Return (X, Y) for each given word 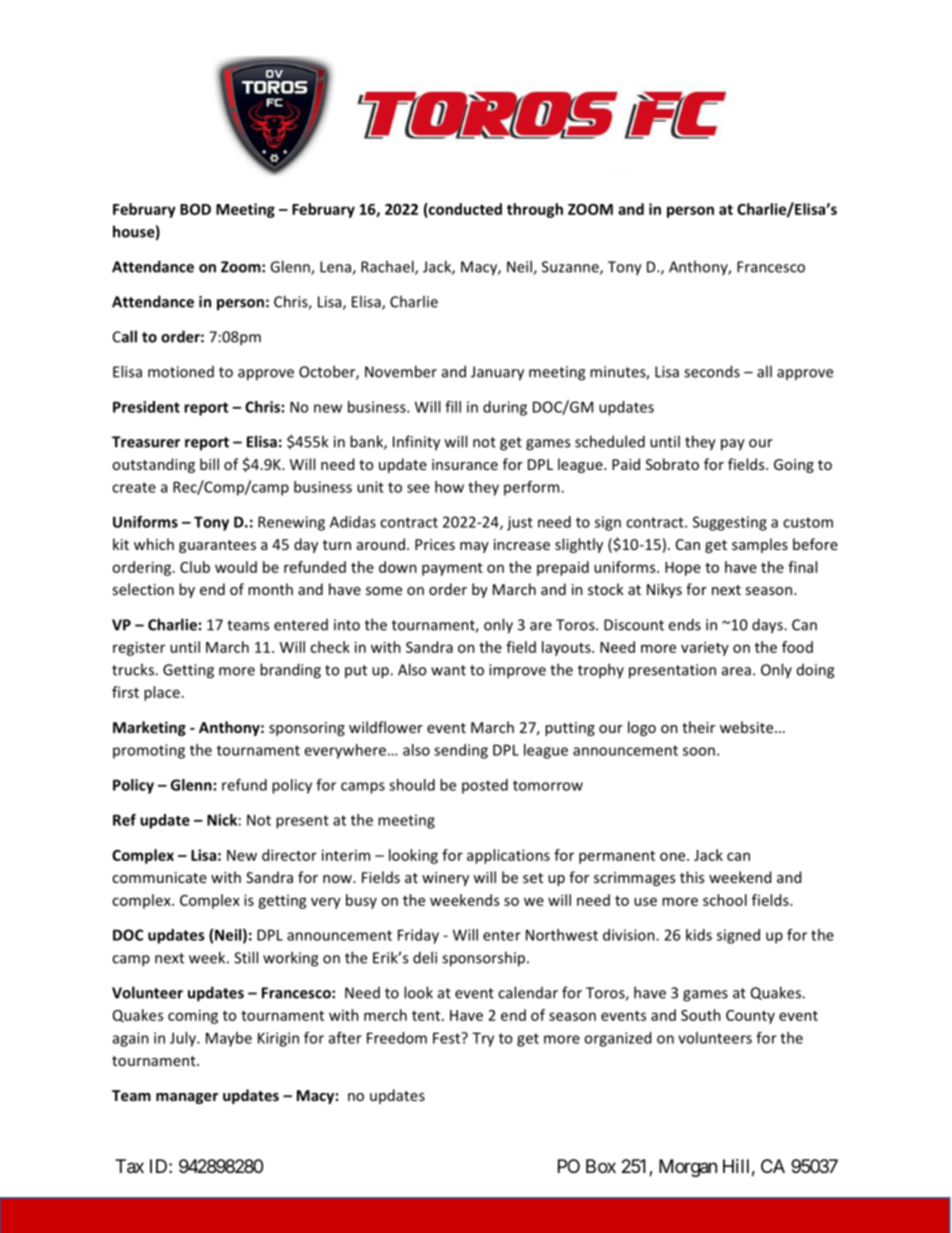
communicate (159, 877)
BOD (195, 209)
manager (187, 1098)
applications (508, 856)
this (692, 877)
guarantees (217, 546)
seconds (712, 371)
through (535, 210)
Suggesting (730, 523)
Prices (435, 544)
